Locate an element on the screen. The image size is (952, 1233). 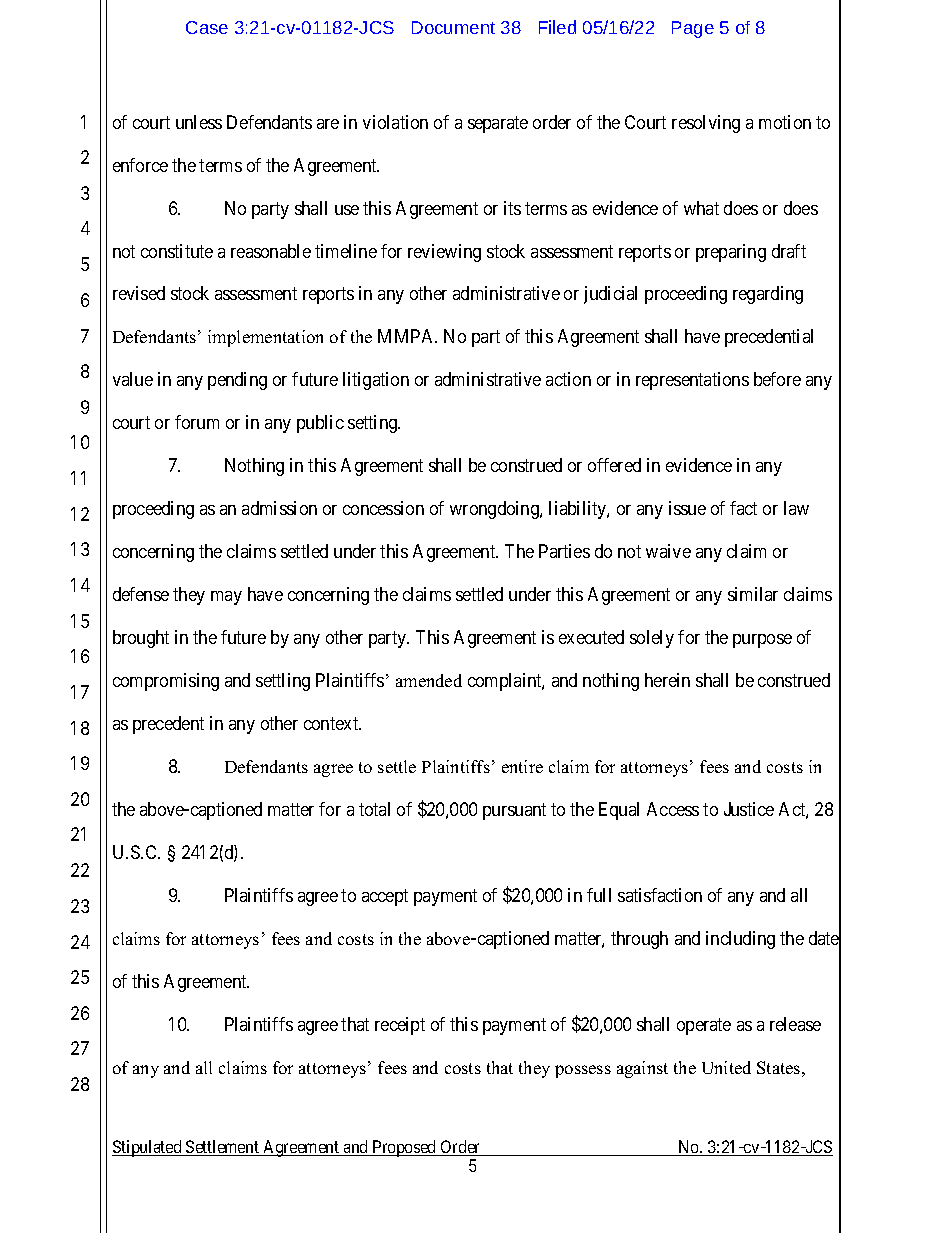
pursuant is located at coordinates (514, 811).
